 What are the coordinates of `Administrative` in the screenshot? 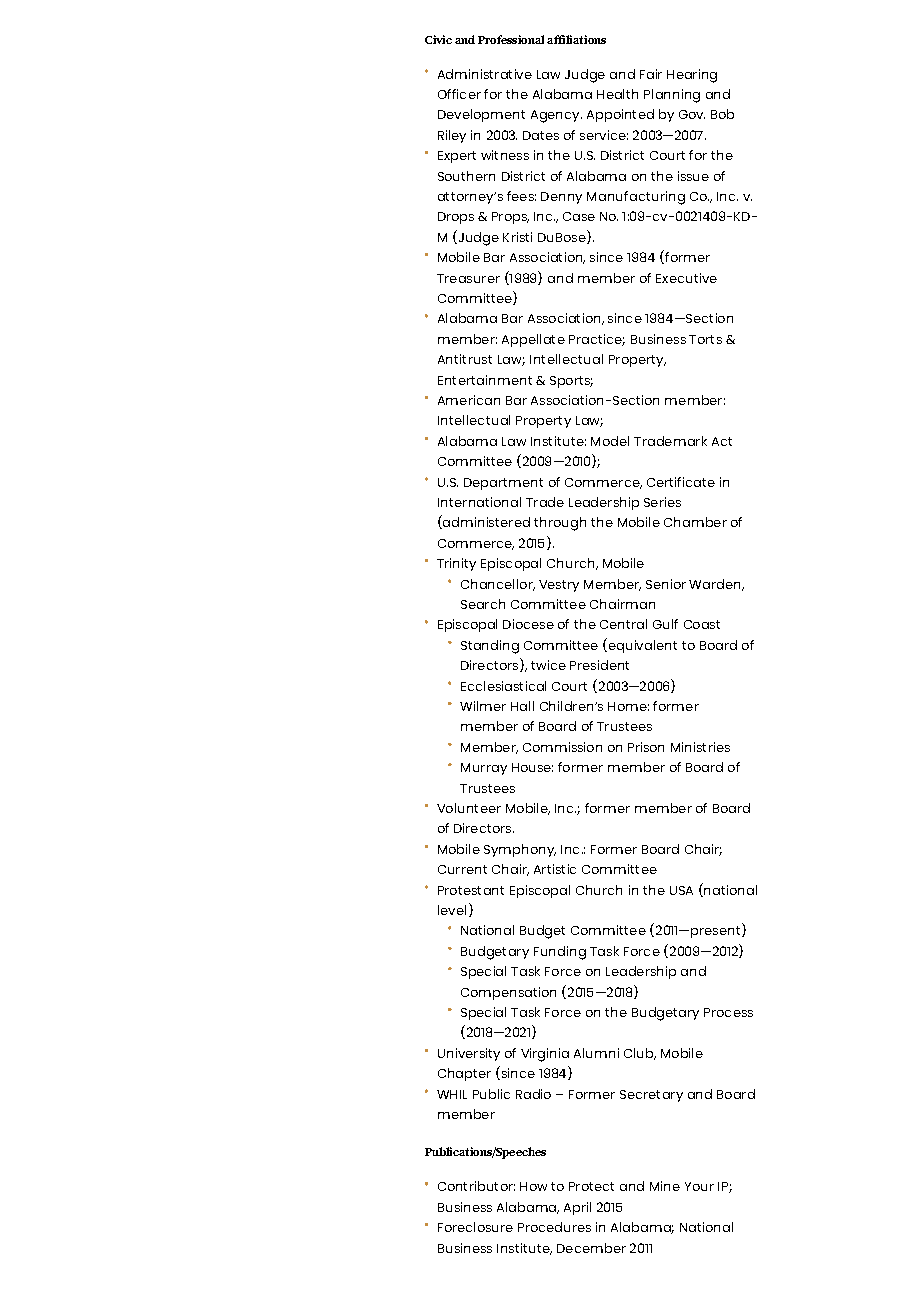 It's located at (485, 74).
